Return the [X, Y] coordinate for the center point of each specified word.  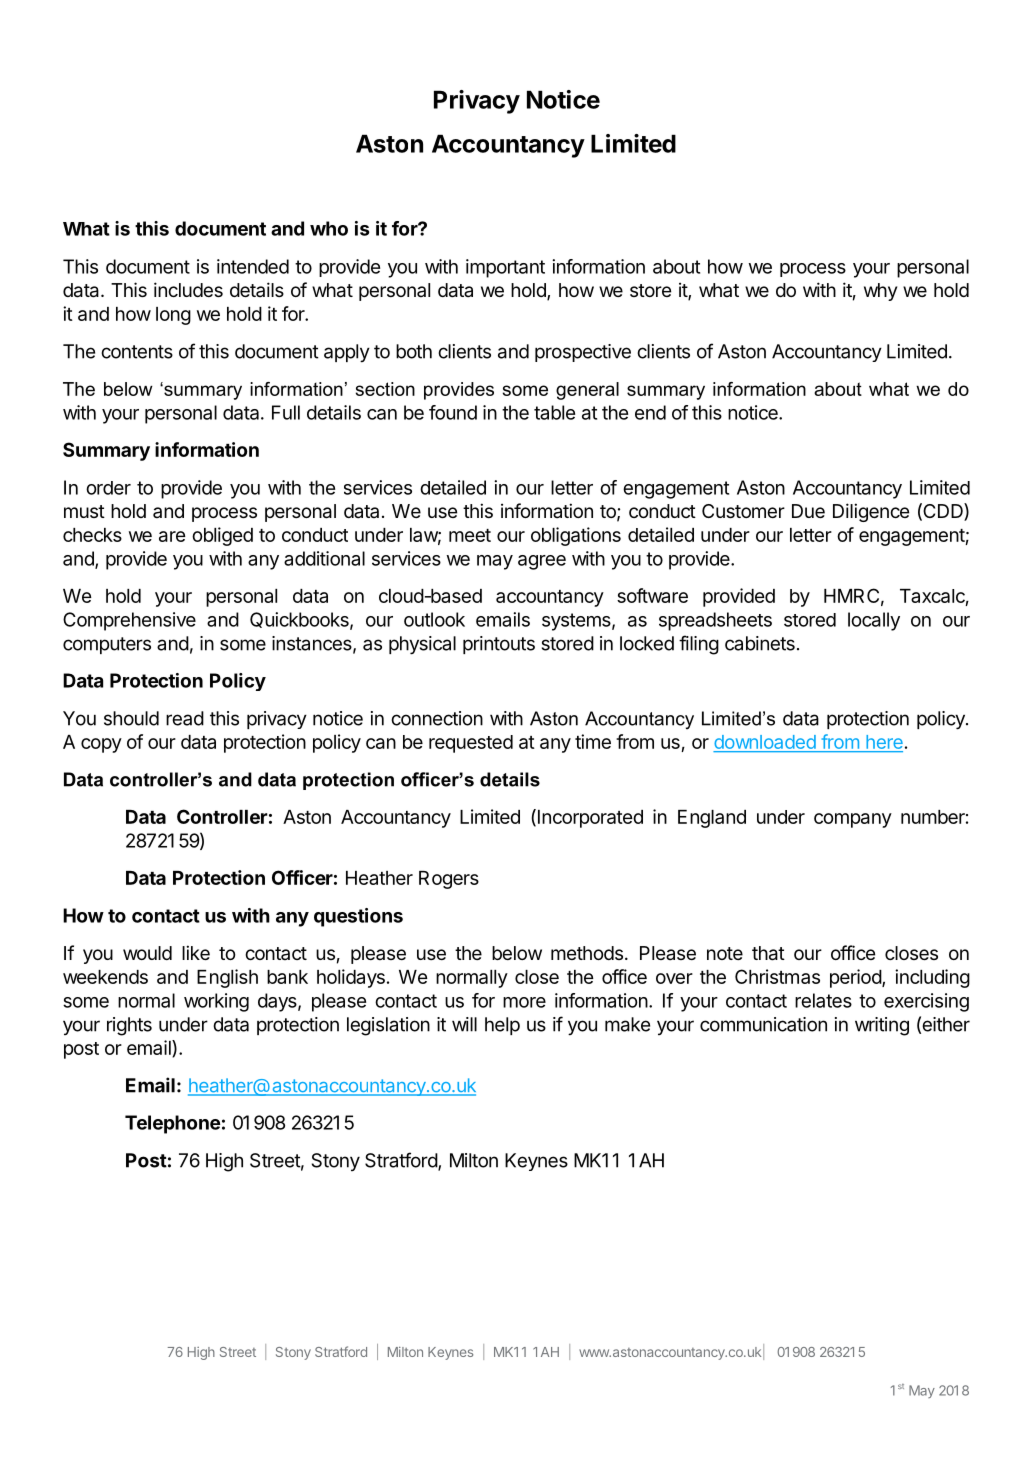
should [131, 718]
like [196, 952]
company [853, 820]
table [554, 412]
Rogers [449, 880]
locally [874, 621]
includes [188, 289]
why [880, 292]
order [108, 488]
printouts [499, 645]
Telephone [172, 1124]
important [505, 268]
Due [808, 511]
